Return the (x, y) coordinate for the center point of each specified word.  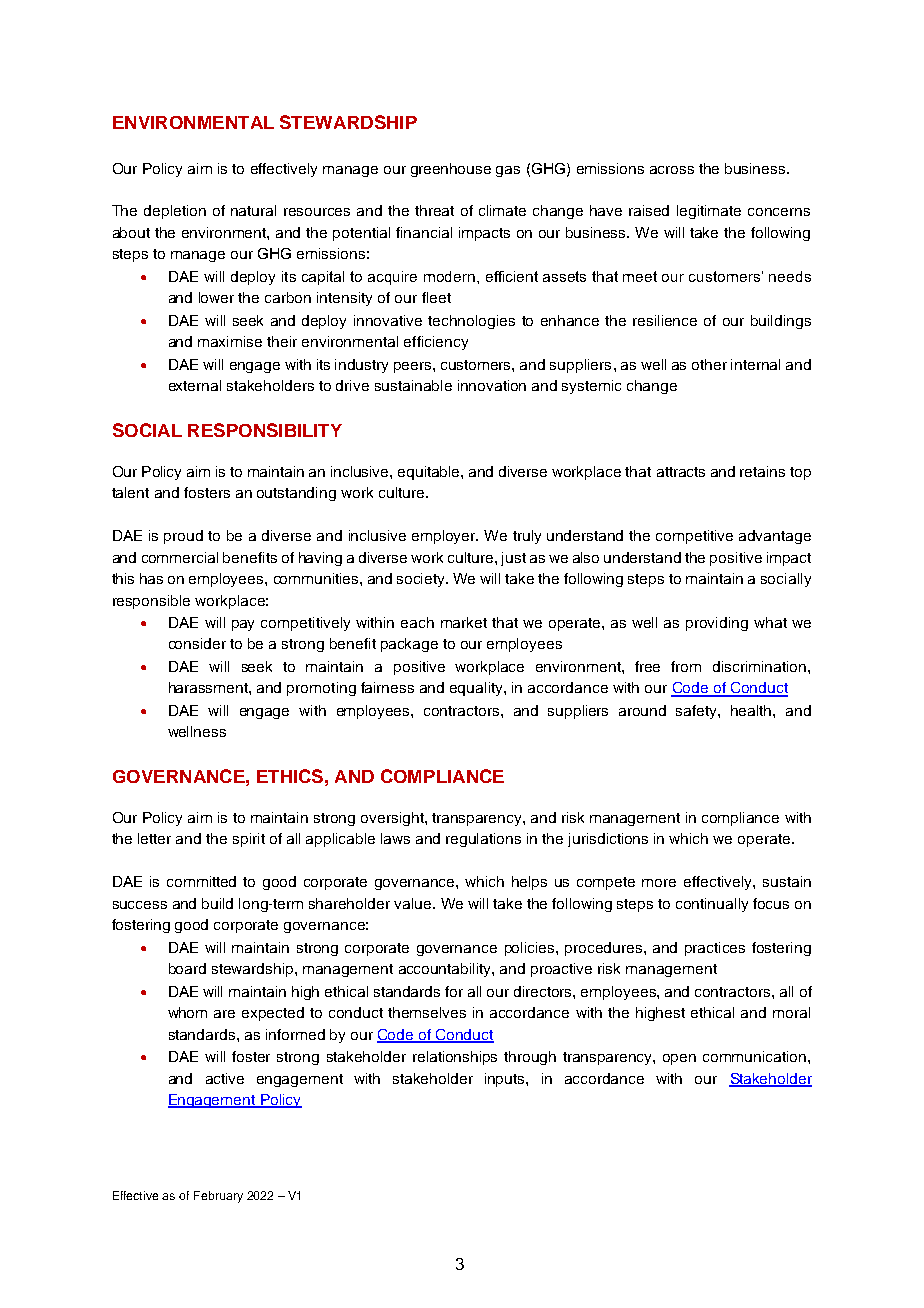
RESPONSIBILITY (265, 430)
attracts (681, 472)
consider (197, 643)
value (414, 903)
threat (434, 210)
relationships (455, 1058)
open (679, 1059)
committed (201, 881)
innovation (492, 385)
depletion (175, 212)
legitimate (709, 212)
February (218, 1197)
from (686, 666)
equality (477, 689)
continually (712, 905)
